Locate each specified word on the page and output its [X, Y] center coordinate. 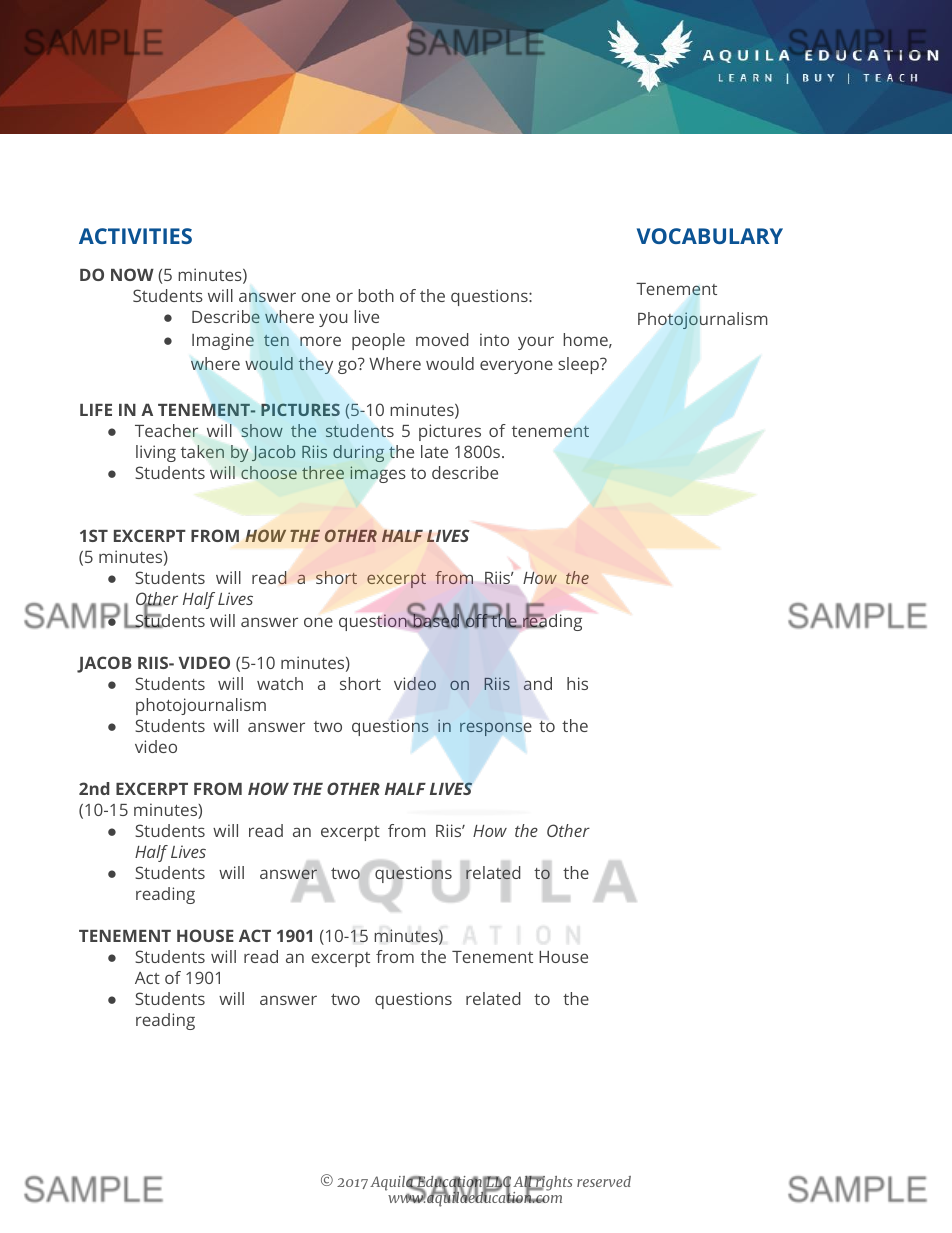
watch [280, 683]
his [577, 683]
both [376, 295]
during [358, 453]
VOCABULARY [710, 236]
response [495, 729]
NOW [132, 274]
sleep [579, 365]
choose [269, 472]
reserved [604, 1181]
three [323, 472]
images [377, 474]
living [156, 453]
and [537, 683]
